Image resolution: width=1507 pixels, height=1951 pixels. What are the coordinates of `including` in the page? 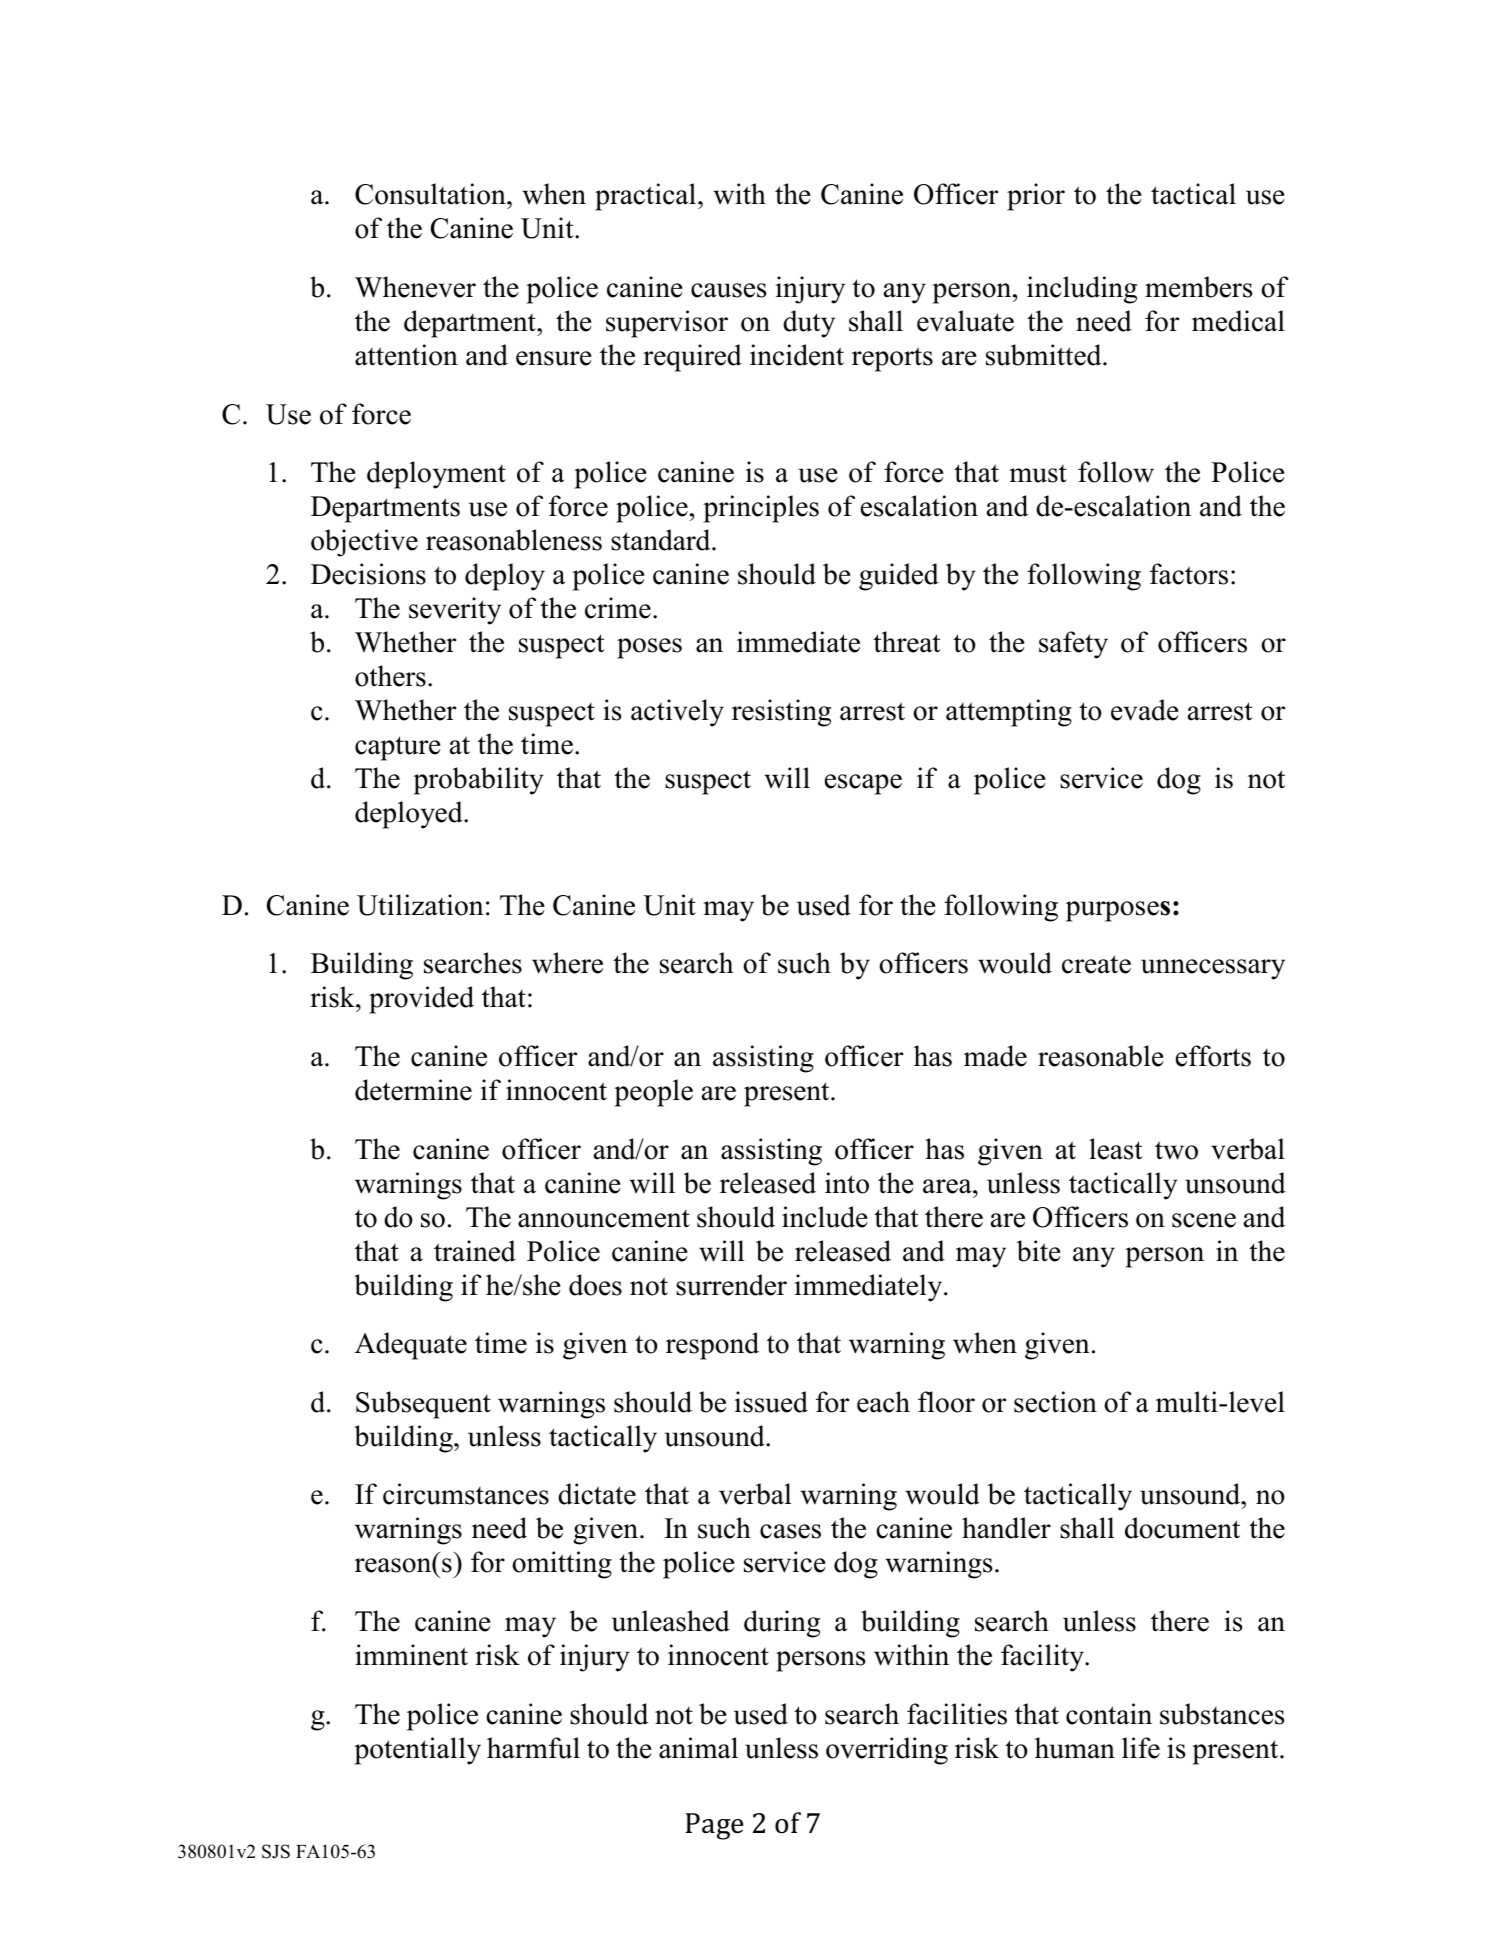 It's located at (1082, 290).
